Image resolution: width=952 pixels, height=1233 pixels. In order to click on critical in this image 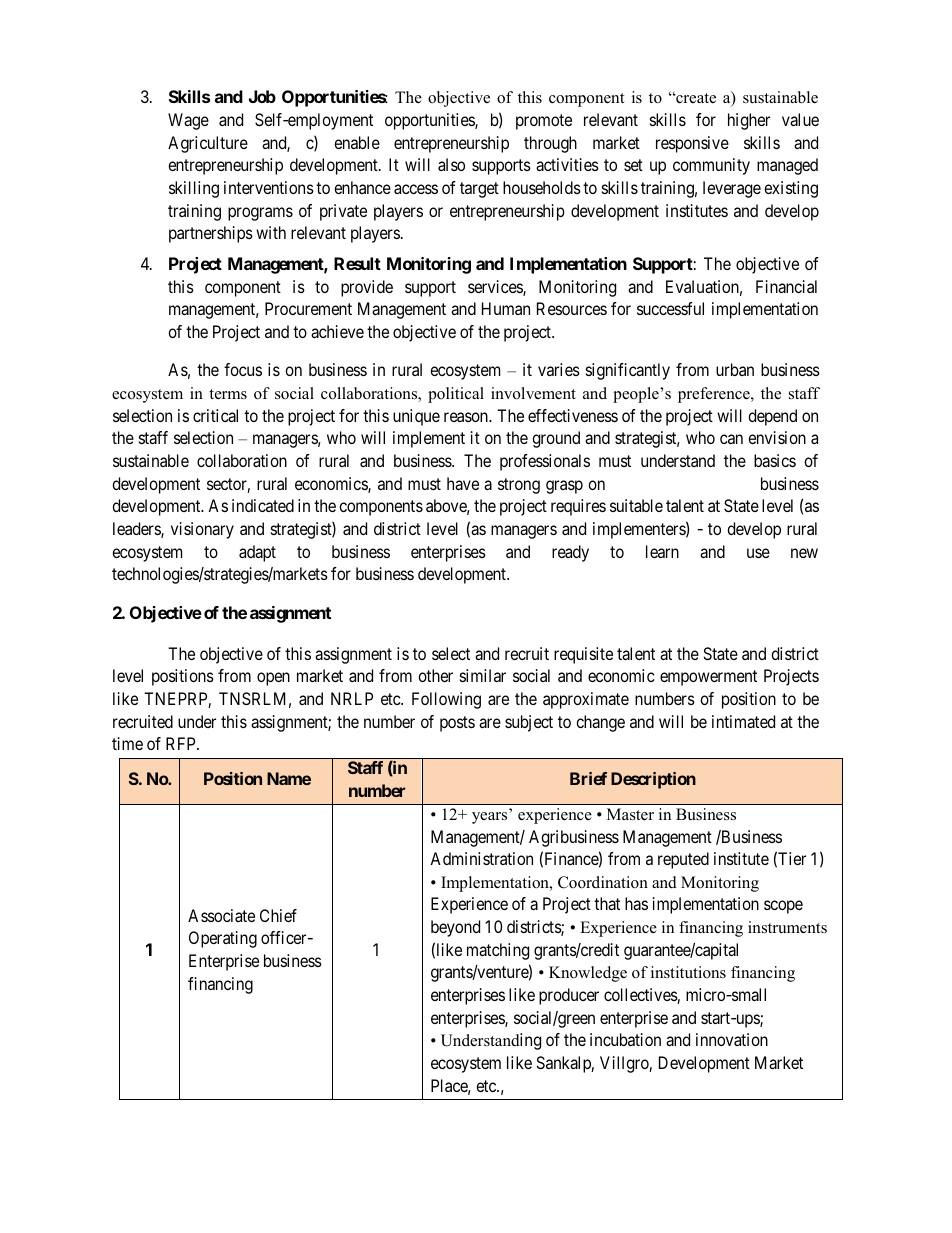, I will do `click(215, 415)`.
